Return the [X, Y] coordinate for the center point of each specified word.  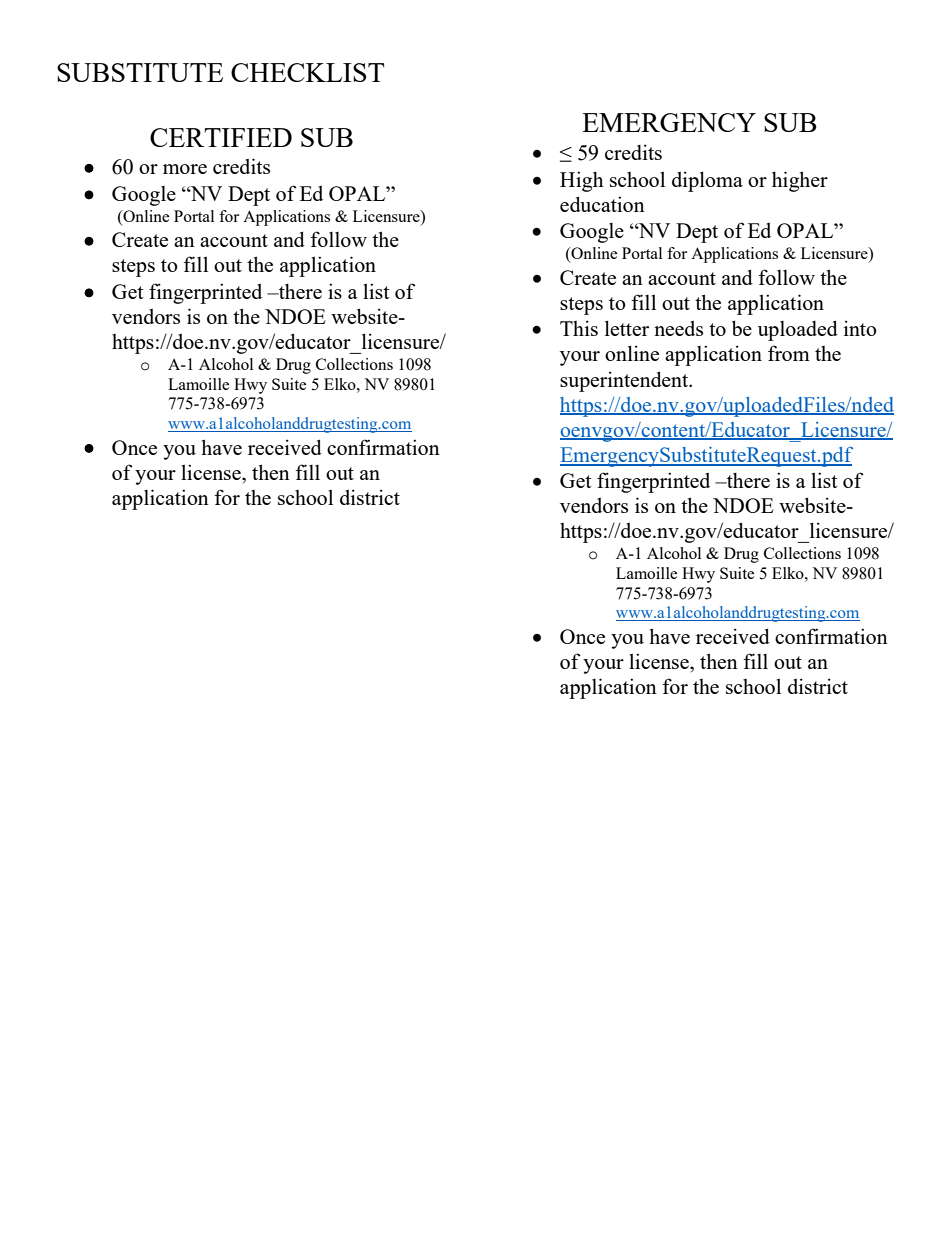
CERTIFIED [221, 137]
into [860, 328]
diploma [707, 181]
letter [627, 328]
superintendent [625, 381]
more [185, 169]
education [602, 204]
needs [678, 328]
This [579, 328]
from [789, 353]
